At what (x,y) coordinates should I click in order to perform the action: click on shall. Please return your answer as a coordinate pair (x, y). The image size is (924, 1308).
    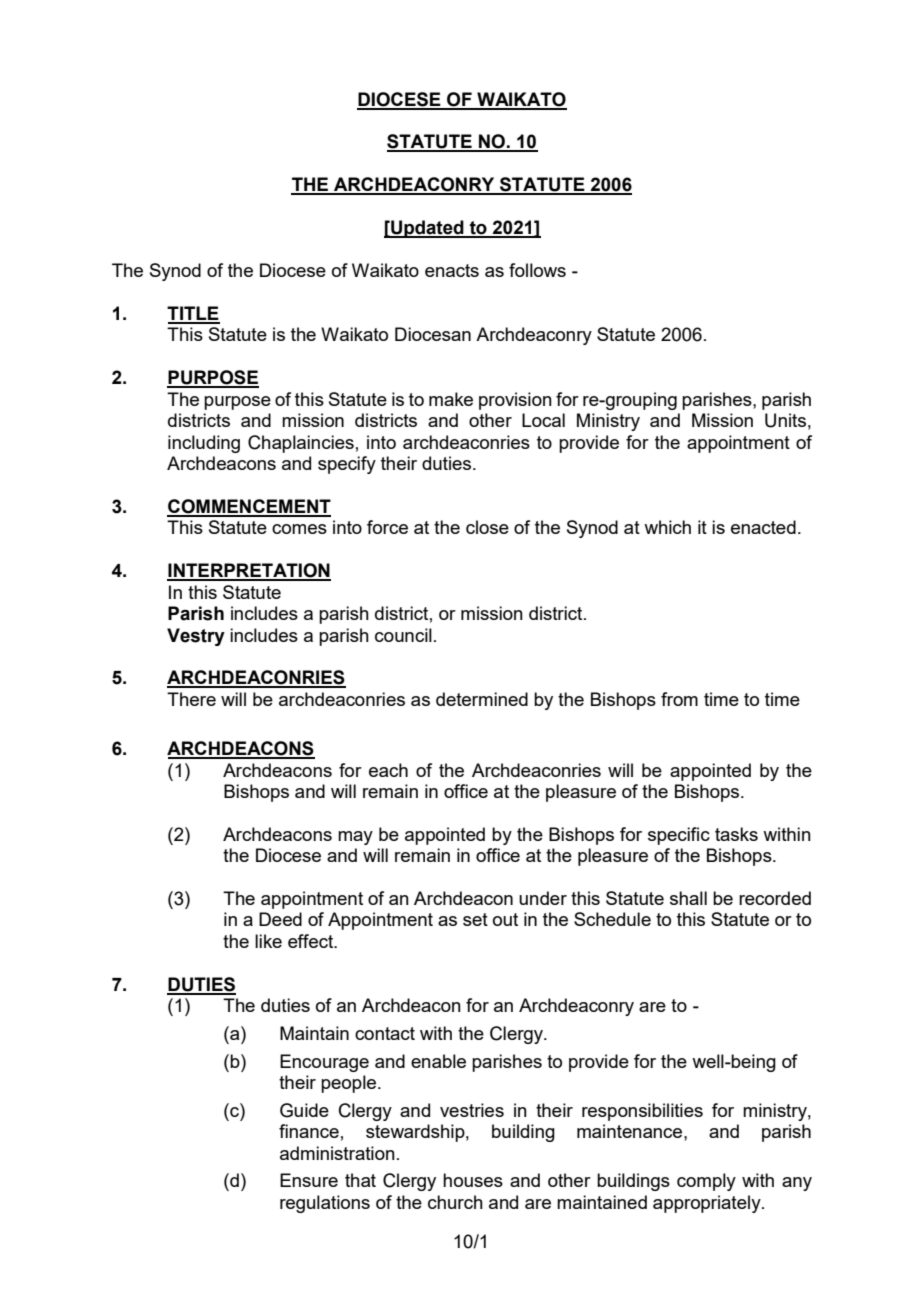
    Looking at the image, I should click on (688, 898).
